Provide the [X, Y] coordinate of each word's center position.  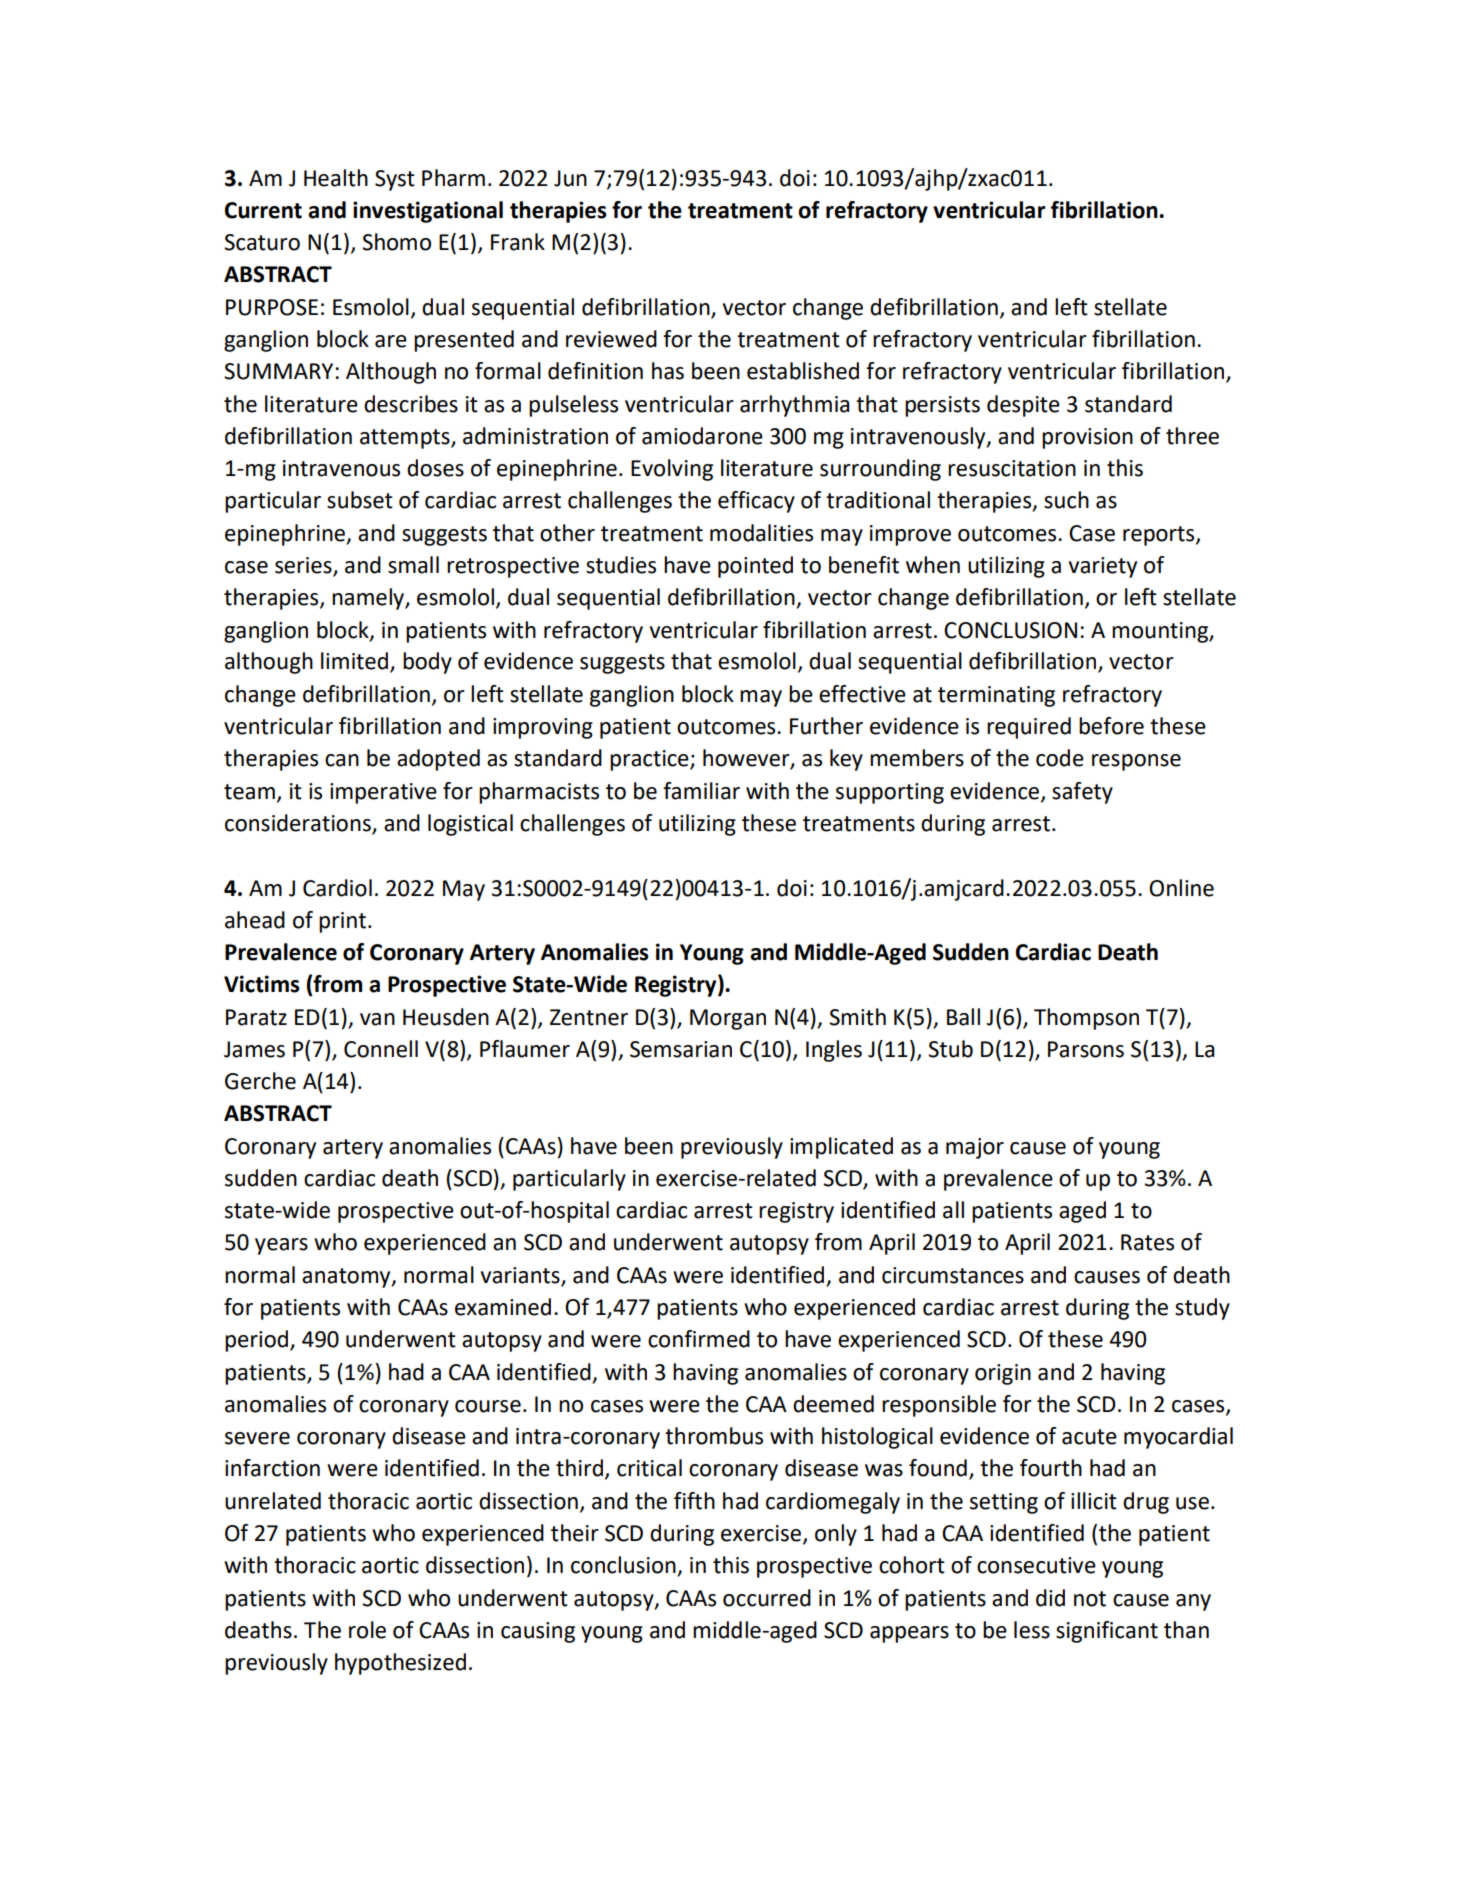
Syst [395, 180]
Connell [381, 1049]
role [367, 1630]
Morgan [728, 1019]
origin [1003, 1374]
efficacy [756, 502]
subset [360, 500]
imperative [383, 793]
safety [1082, 793]
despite [1023, 406]
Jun [570, 178]
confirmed [699, 1339]
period [258, 1341]
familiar [701, 791]
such [1066, 500]
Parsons [1086, 1049]
